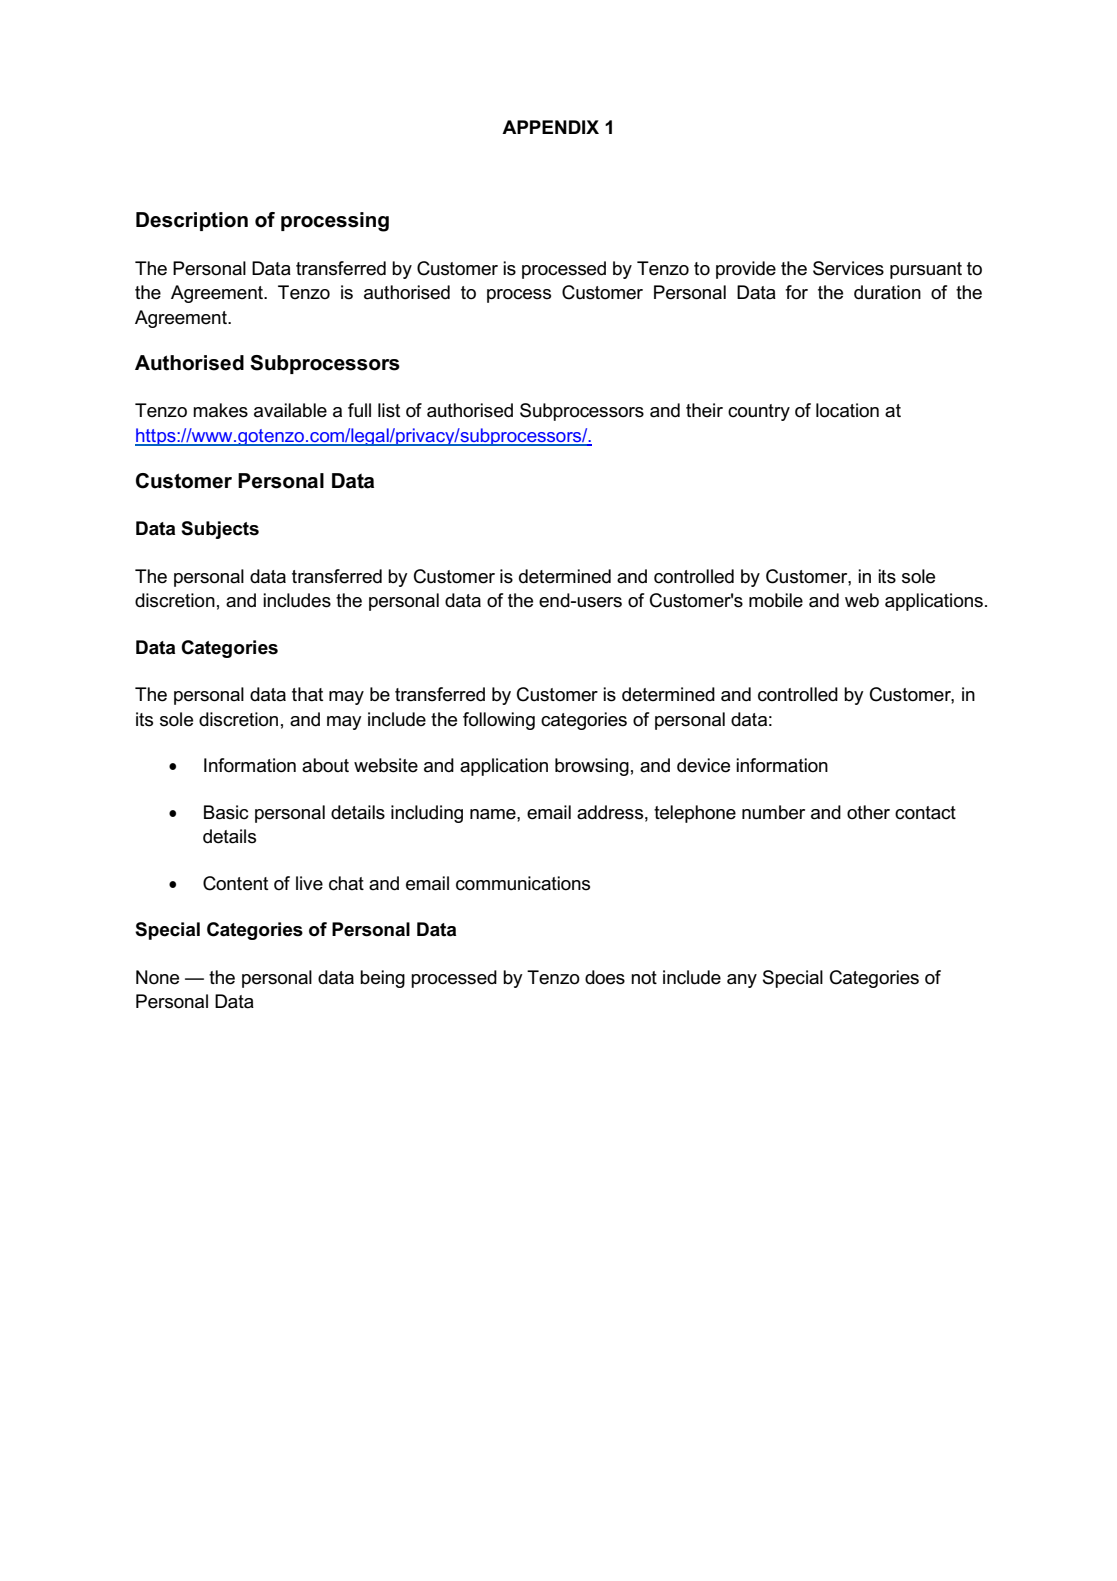  Describe the element at coordinates (550, 127) in the screenshot. I see `APPENDIX` at that location.
